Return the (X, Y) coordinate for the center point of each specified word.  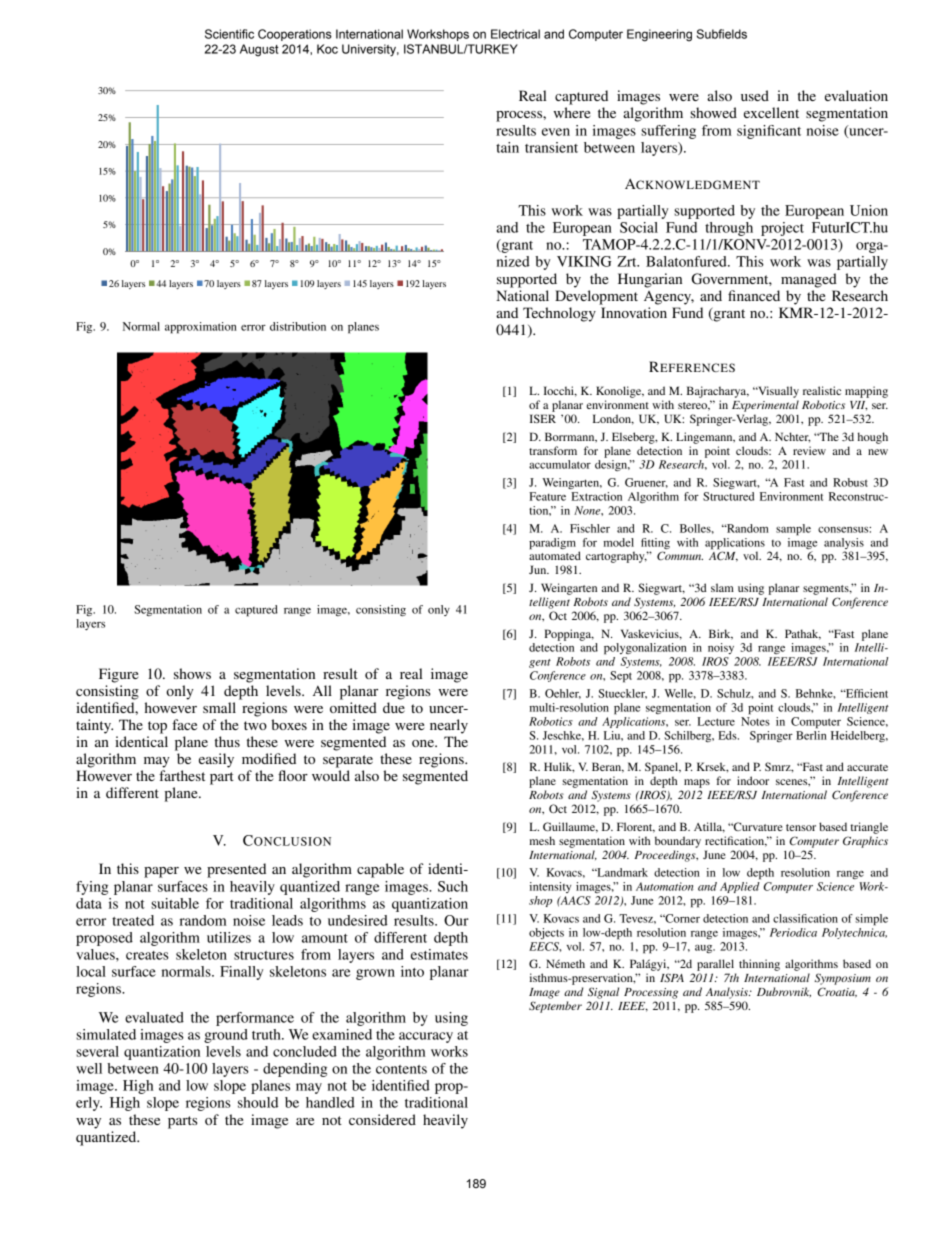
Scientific (229, 34)
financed (754, 295)
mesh (542, 840)
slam (722, 587)
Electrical (515, 34)
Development (596, 297)
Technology (559, 314)
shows (192, 673)
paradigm (552, 544)
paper (161, 872)
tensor (801, 827)
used (755, 95)
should (258, 1102)
